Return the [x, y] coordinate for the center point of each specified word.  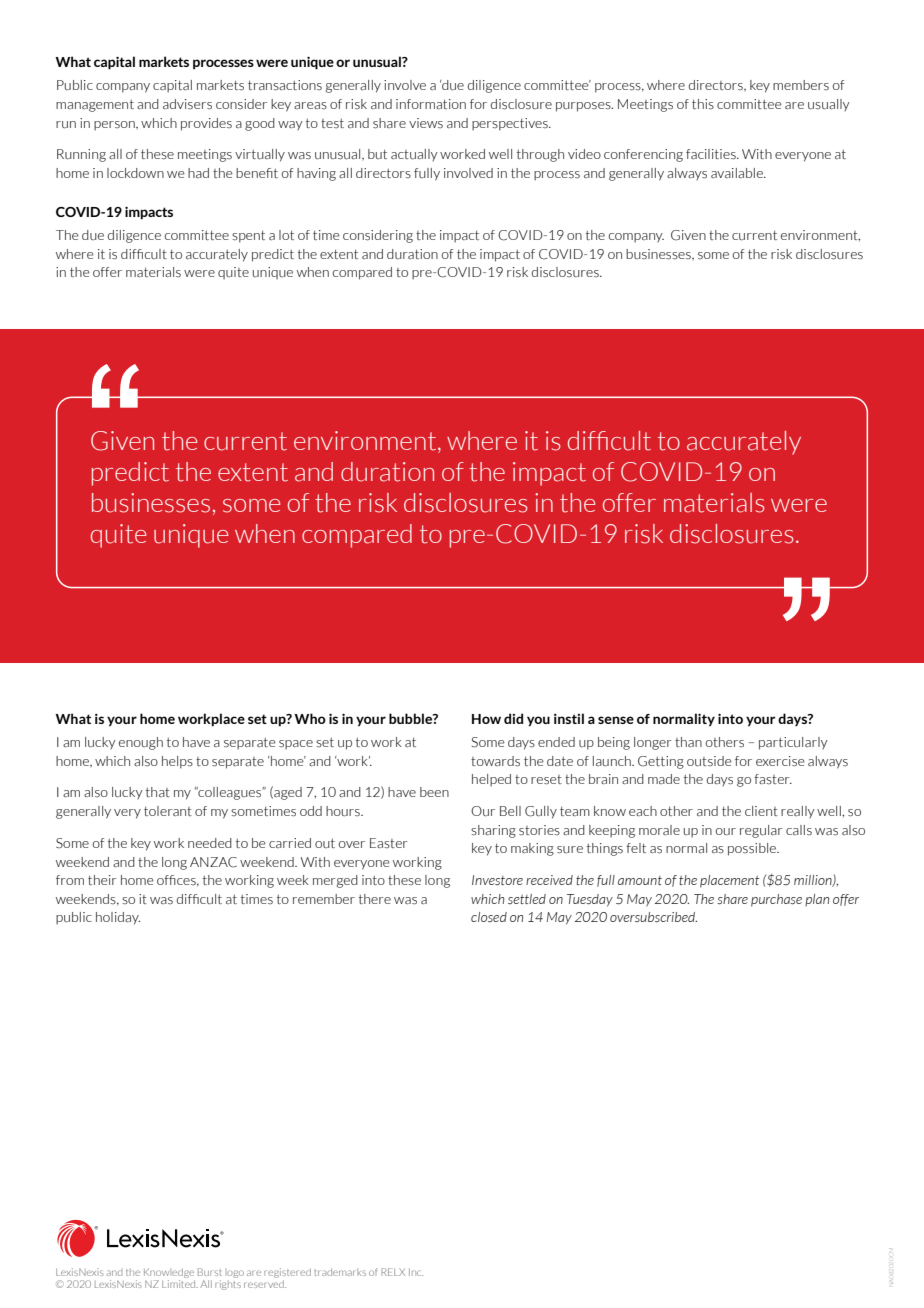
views [426, 123]
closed [489, 917]
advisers [187, 104]
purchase [776, 900]
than [688, 742]
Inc [416, 1272]
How [486, 719]
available [738, 173]
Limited [180, 1284]
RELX [393, 1272]
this [703, 104]
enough [141, 743]
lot [286, 235]
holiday [118, 918]
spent [248, 236]
